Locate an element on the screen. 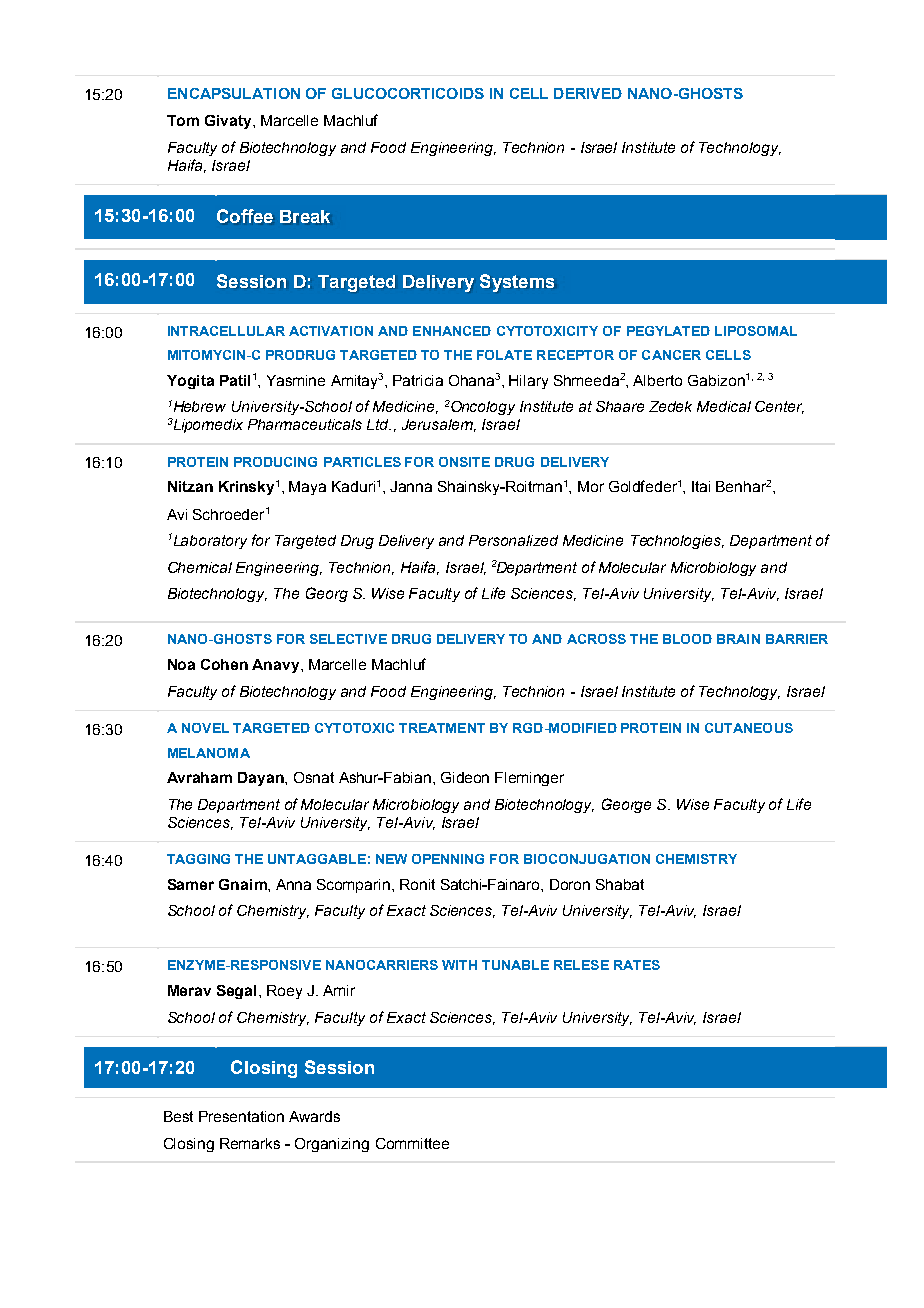 This screenshot has width=924, height=1308. Cohen is located at coordinates (224, 664).
